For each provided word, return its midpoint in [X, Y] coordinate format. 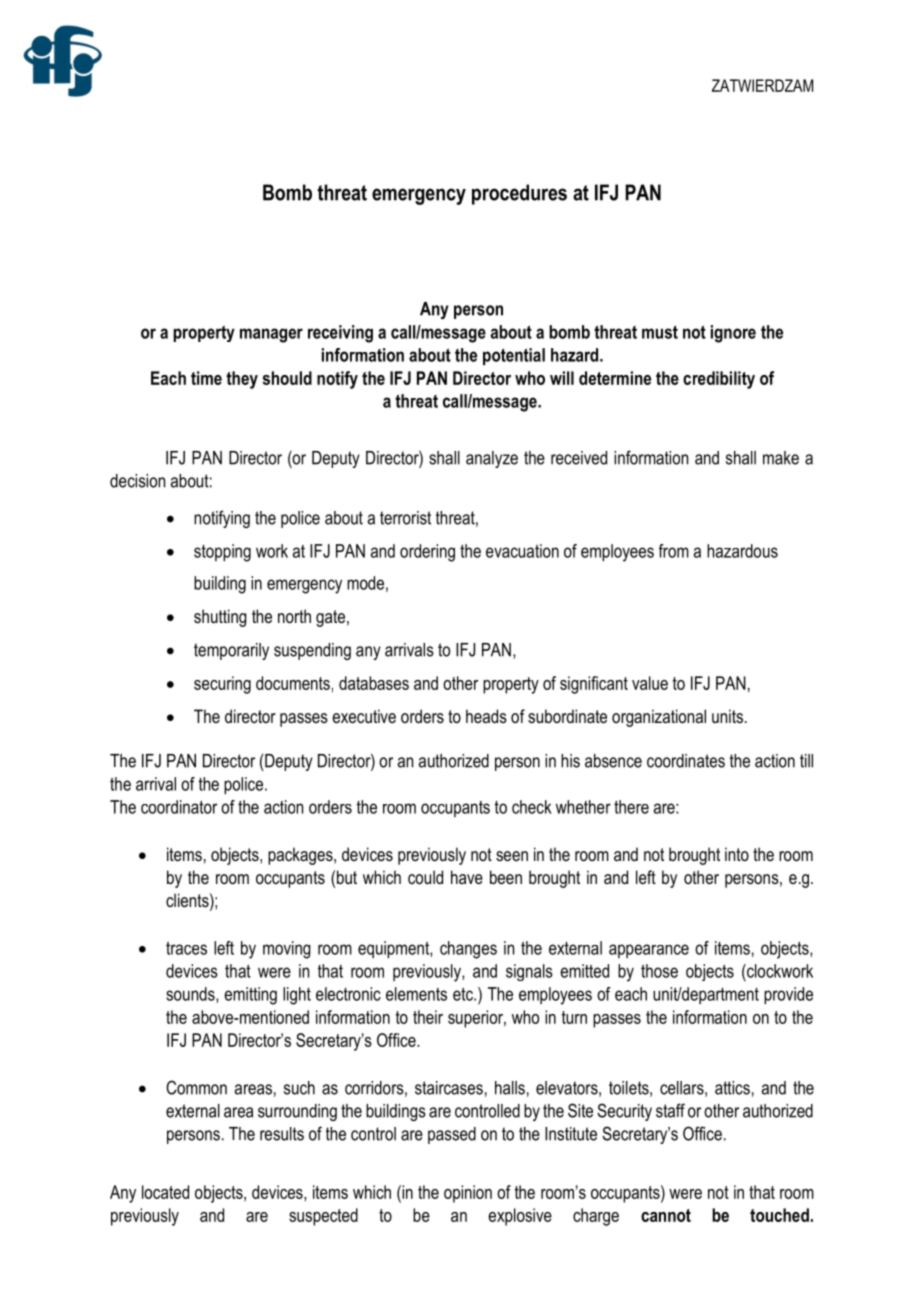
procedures [519, 194]
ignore [733, 334]
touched [779, 1215]
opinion [468, 1194]
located [165, 1192]
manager [271, 335]
